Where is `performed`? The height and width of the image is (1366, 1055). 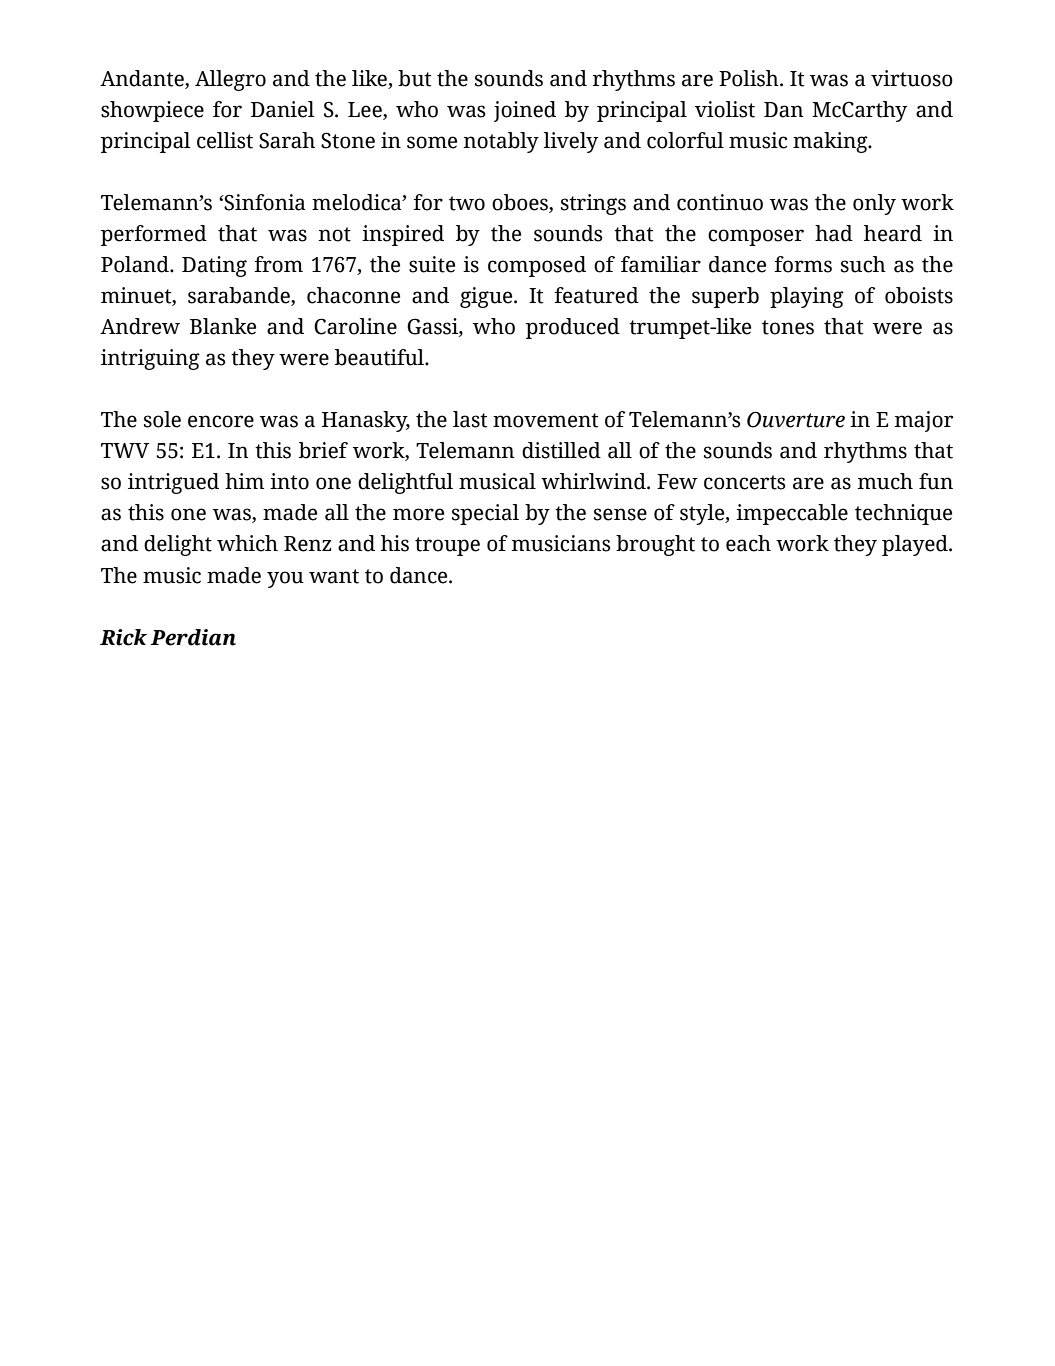
performed is located at coordinates (154, 235).
